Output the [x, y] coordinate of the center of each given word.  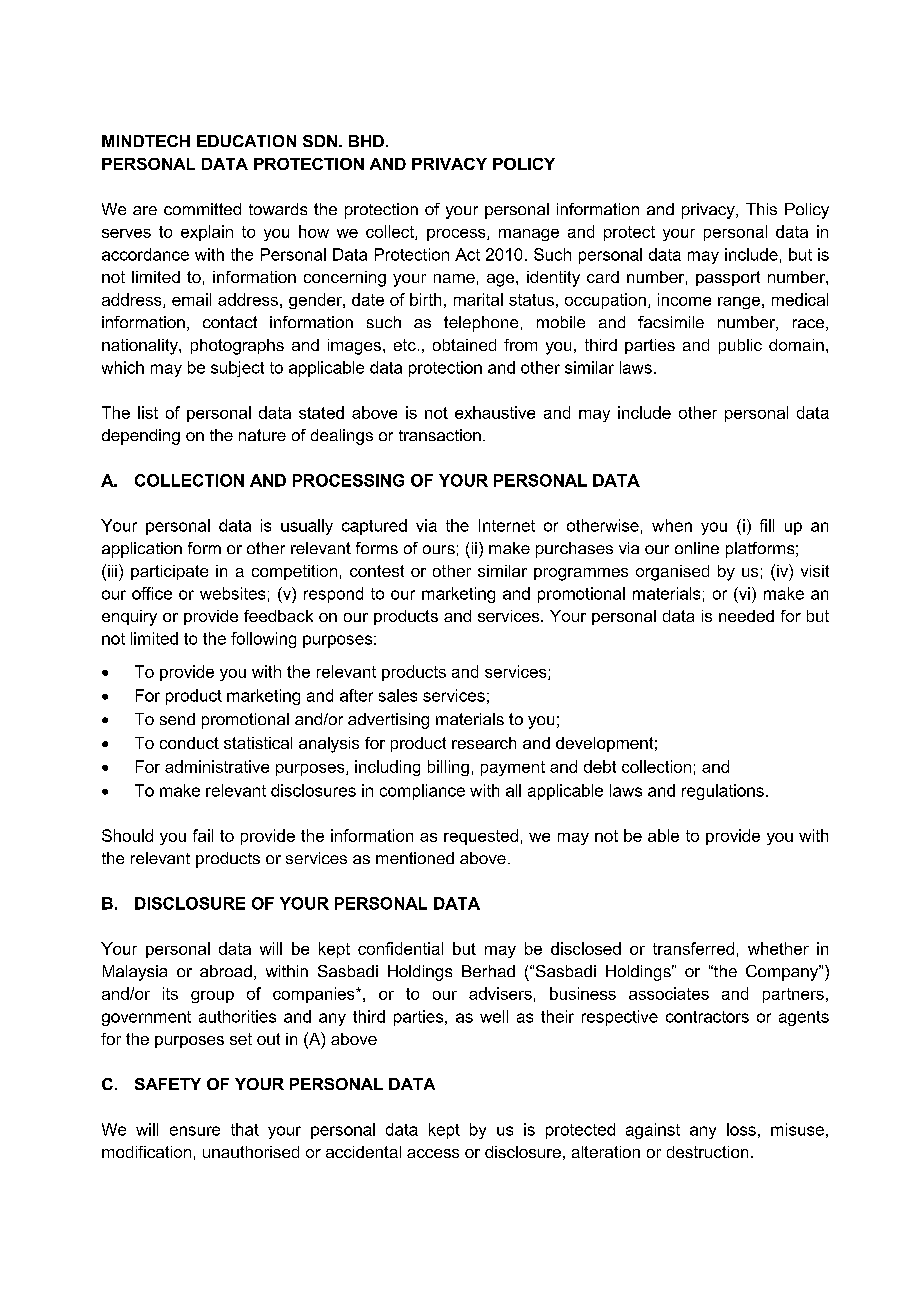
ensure [195, 1131]
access [433, 1153]
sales [398, 695]
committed [202, 209]
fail [203, 835]
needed [746, 616]
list [148, 412]
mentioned [415, 858]
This [761, 209]
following [263, 640]
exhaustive [495, 412]
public [740, 346]
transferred [693, 948]
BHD [366, 141]
